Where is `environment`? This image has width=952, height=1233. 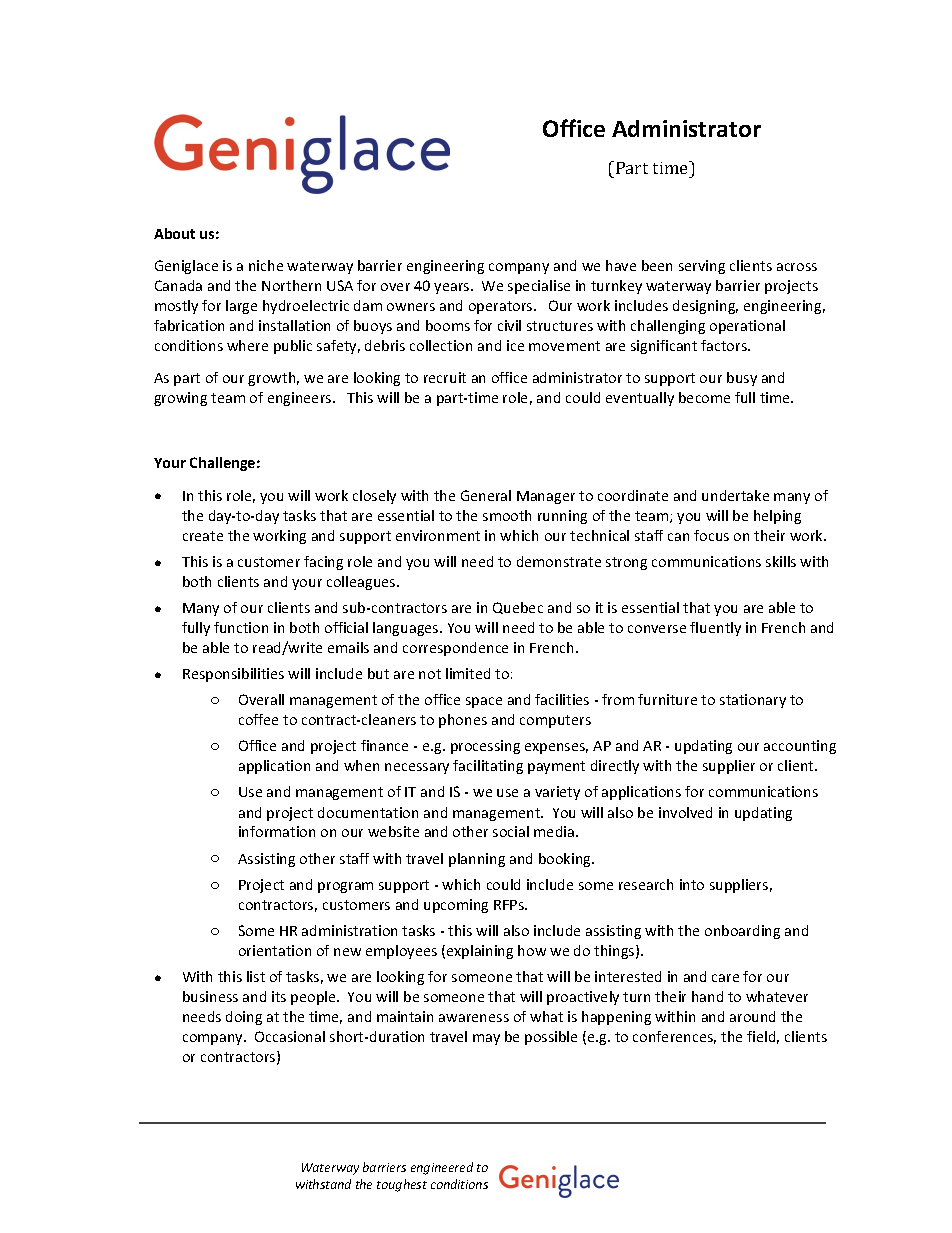 environment is located at coordinates (438, 535).
